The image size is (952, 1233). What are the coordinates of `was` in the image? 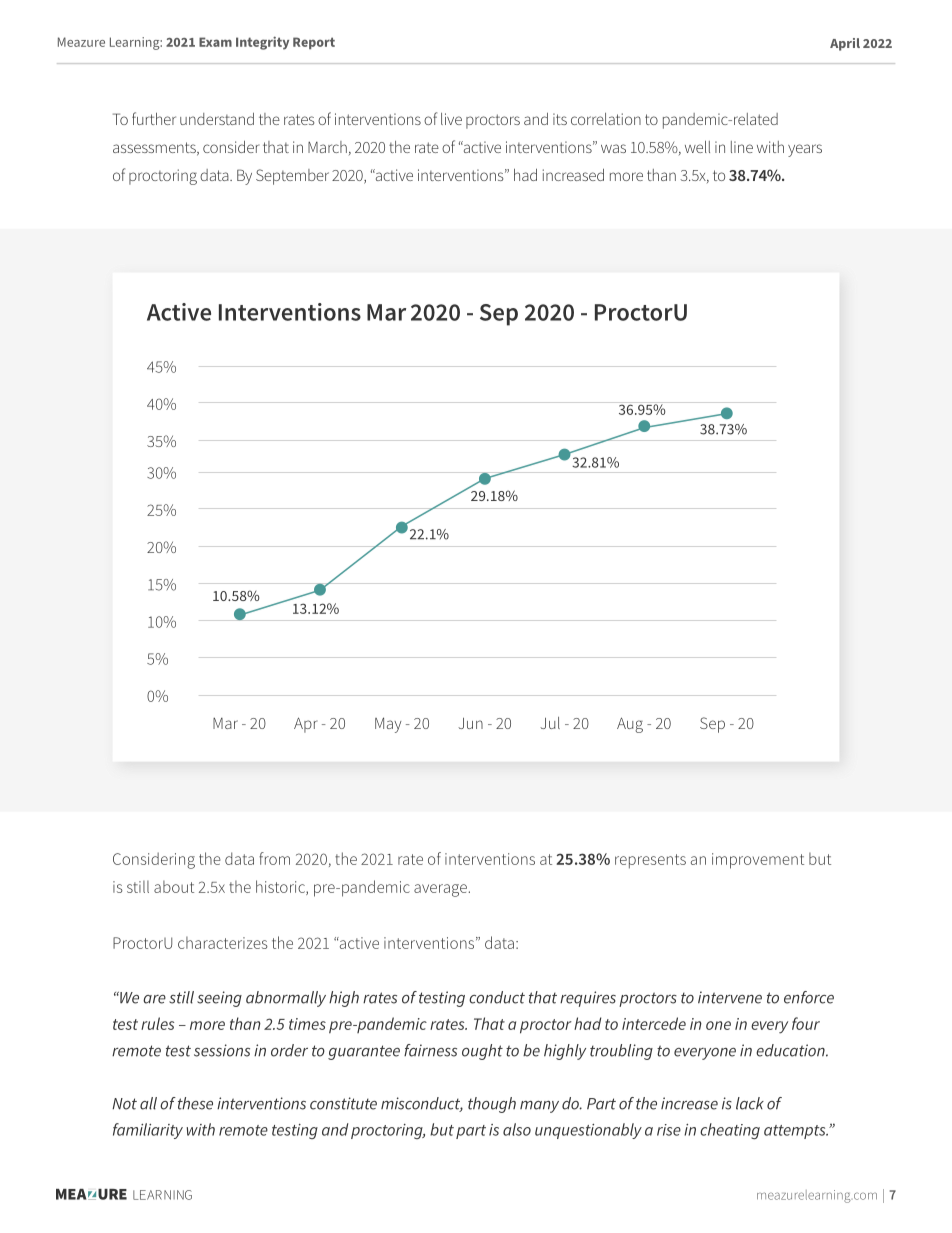 It's located at (613, 148).
